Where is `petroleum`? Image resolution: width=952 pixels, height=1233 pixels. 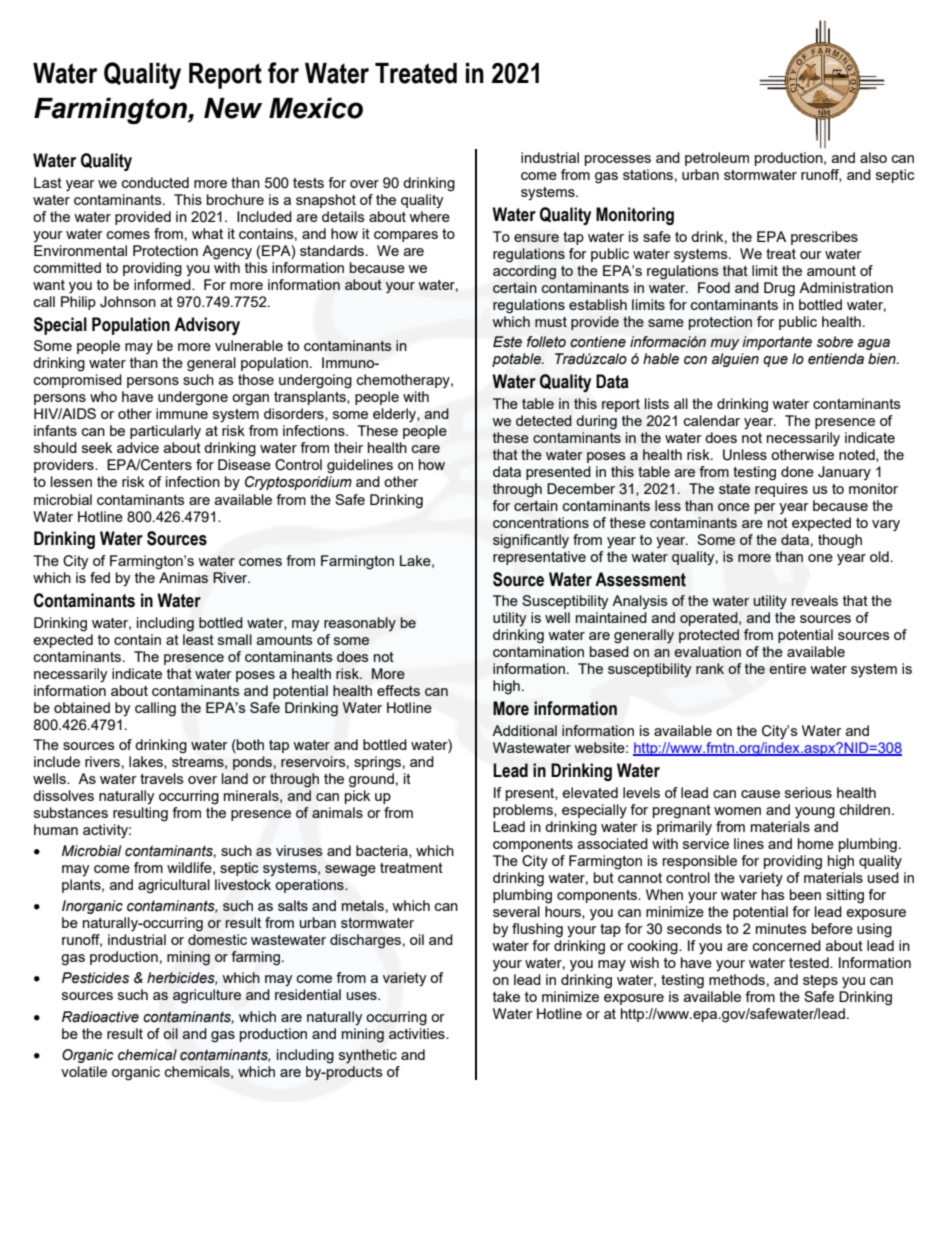
petroleum is located at coordinates (717, 159).
